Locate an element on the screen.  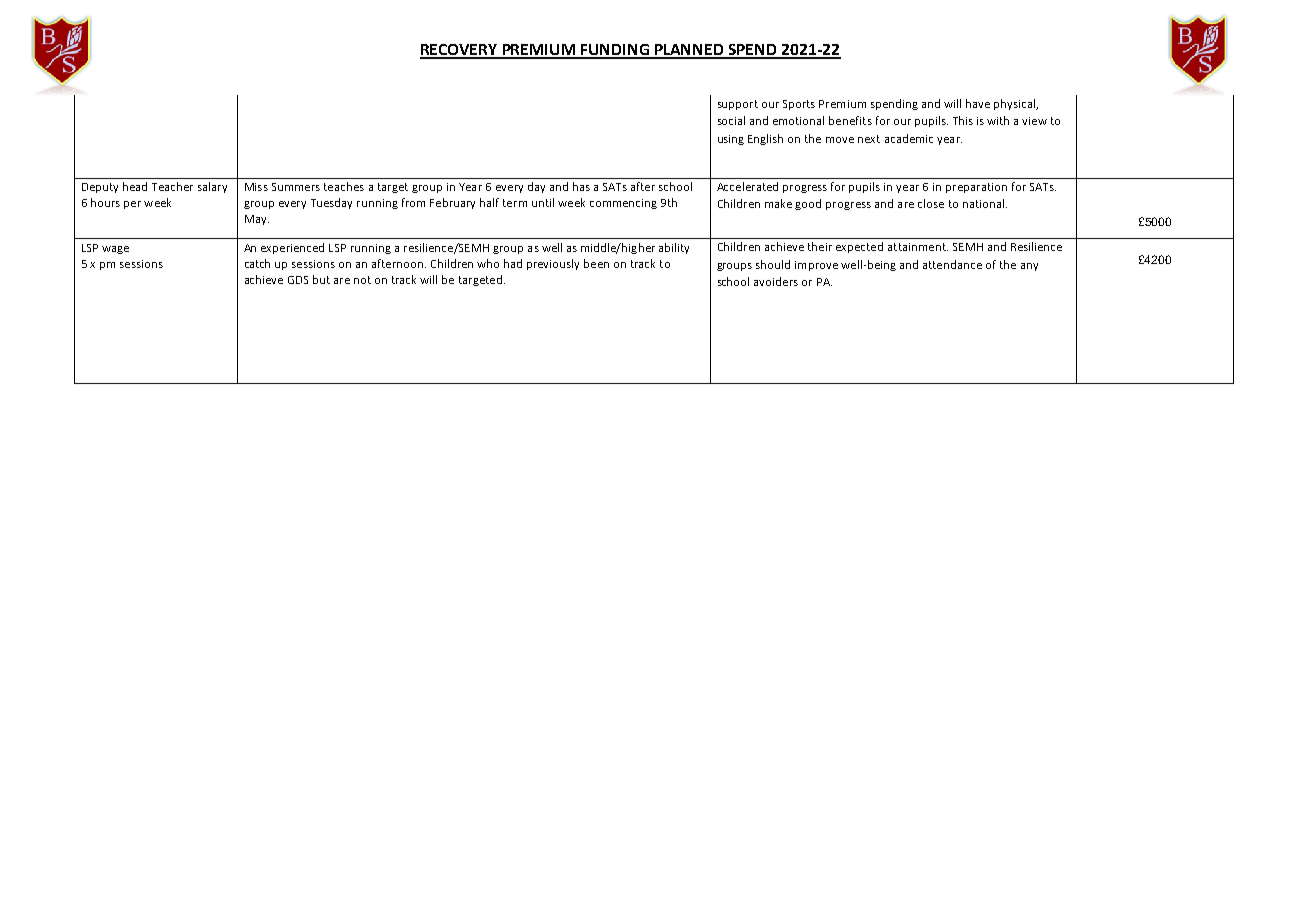
has is located at coordinates (581, 186).
